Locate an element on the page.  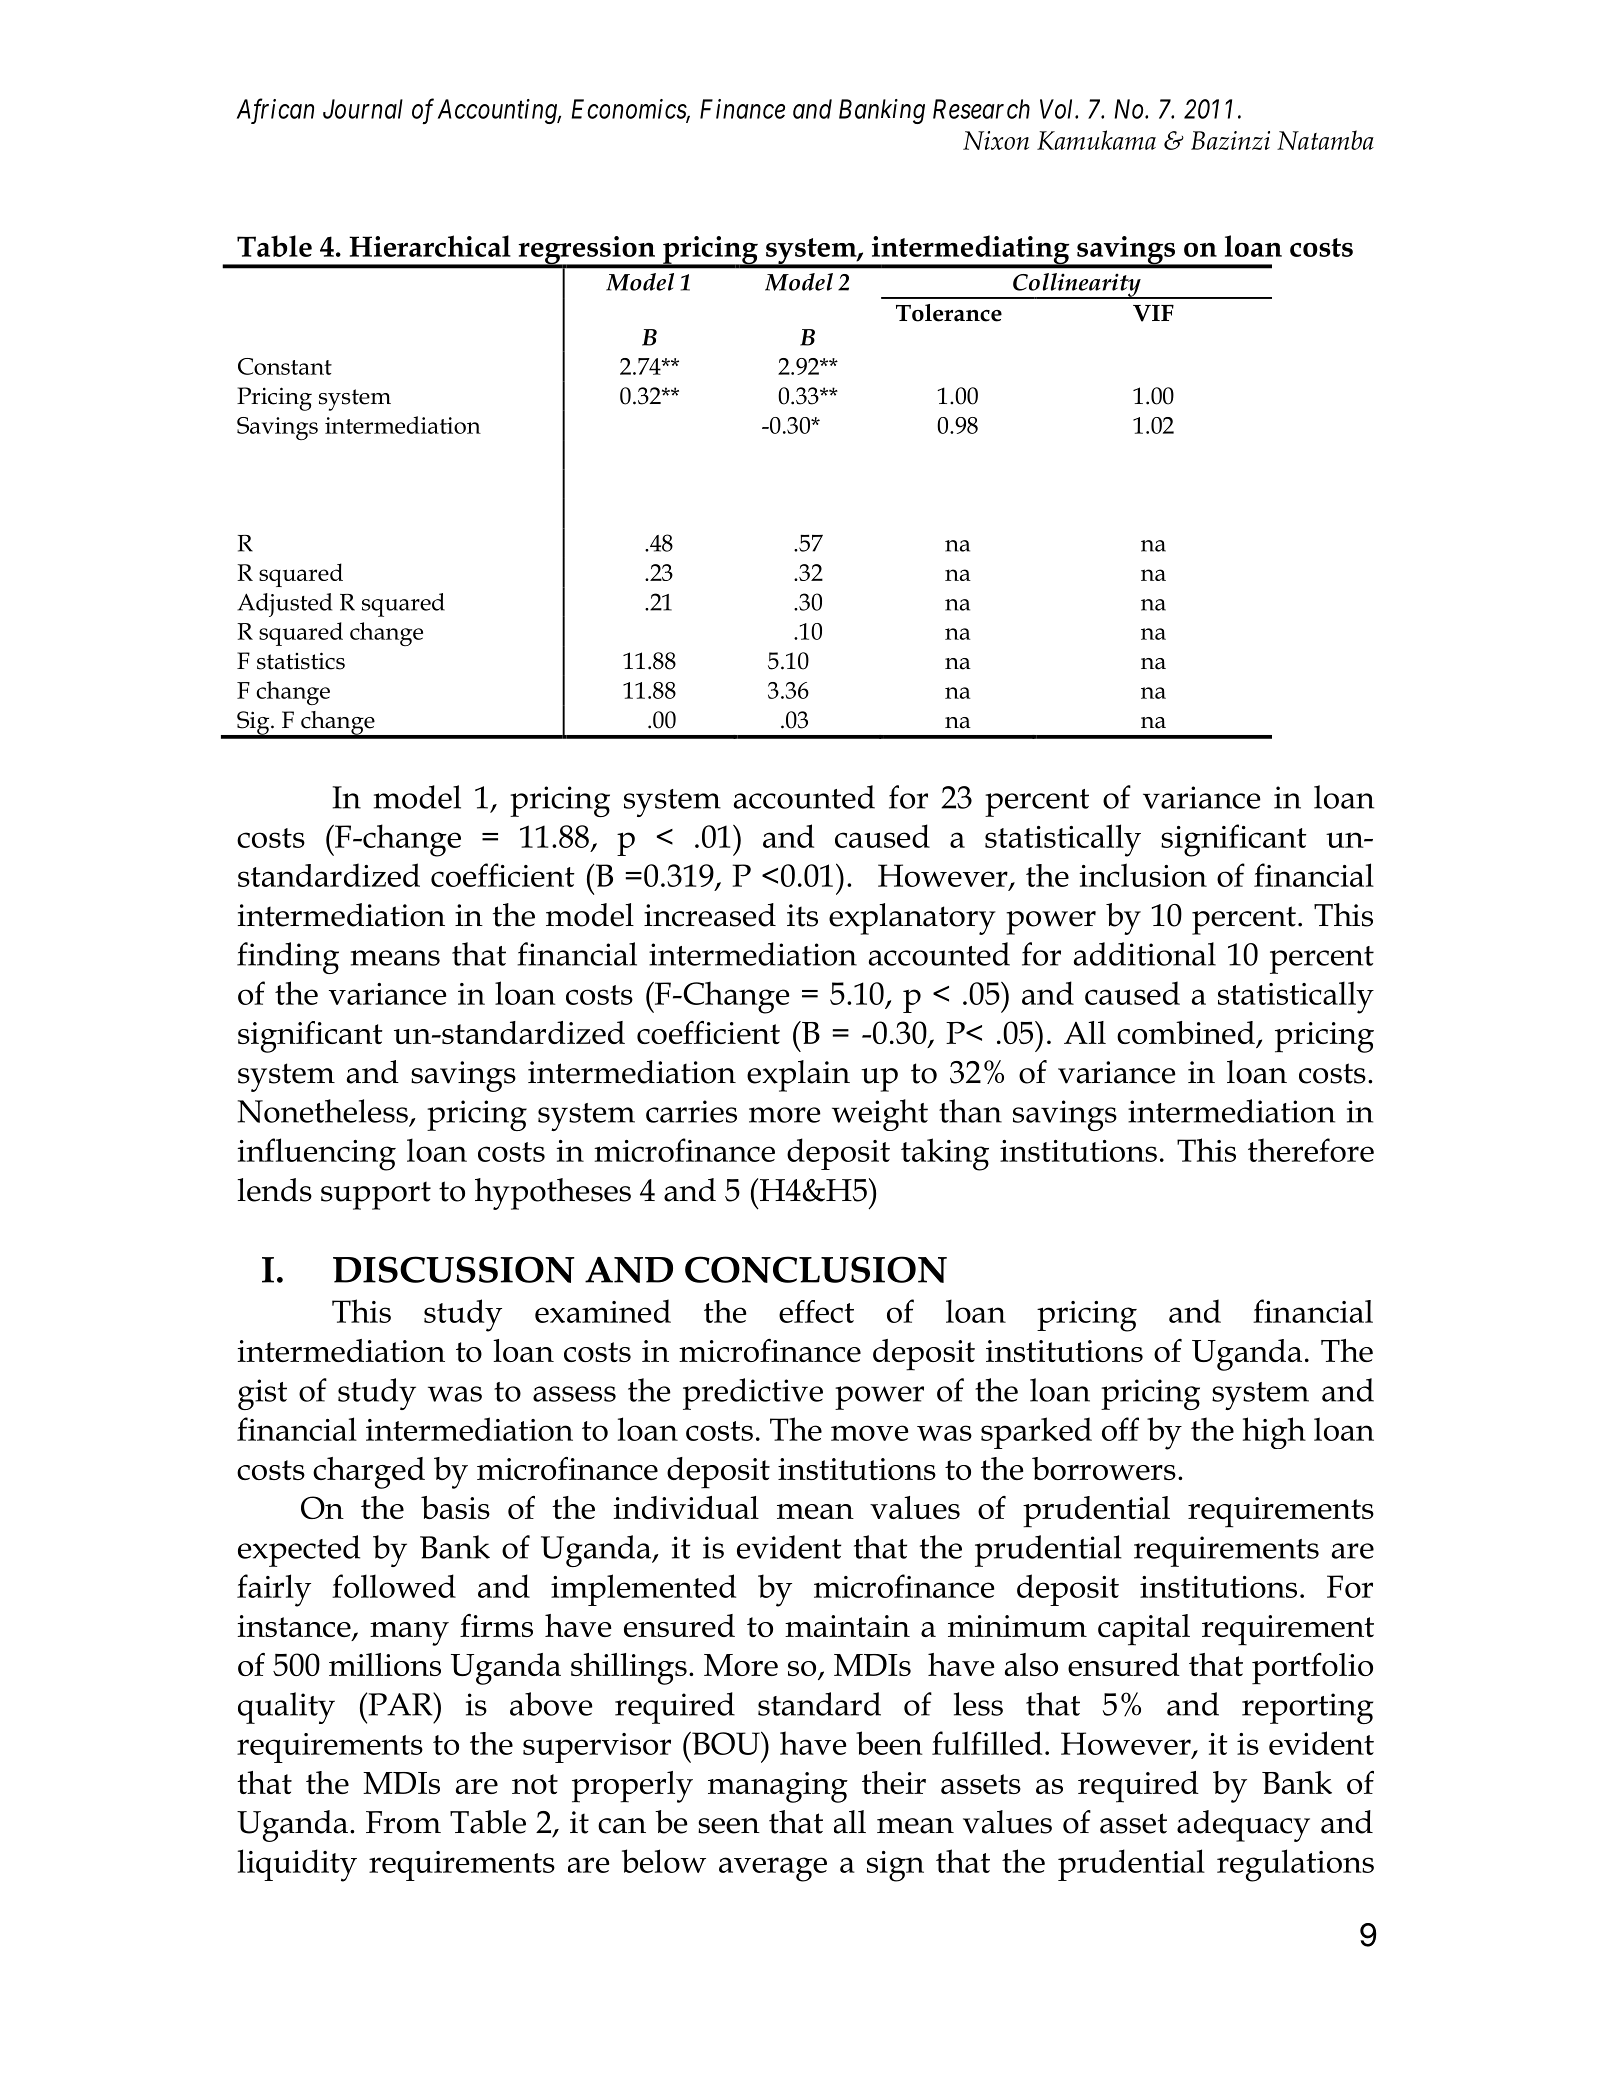
Research is located at coordinates (981, 109).
